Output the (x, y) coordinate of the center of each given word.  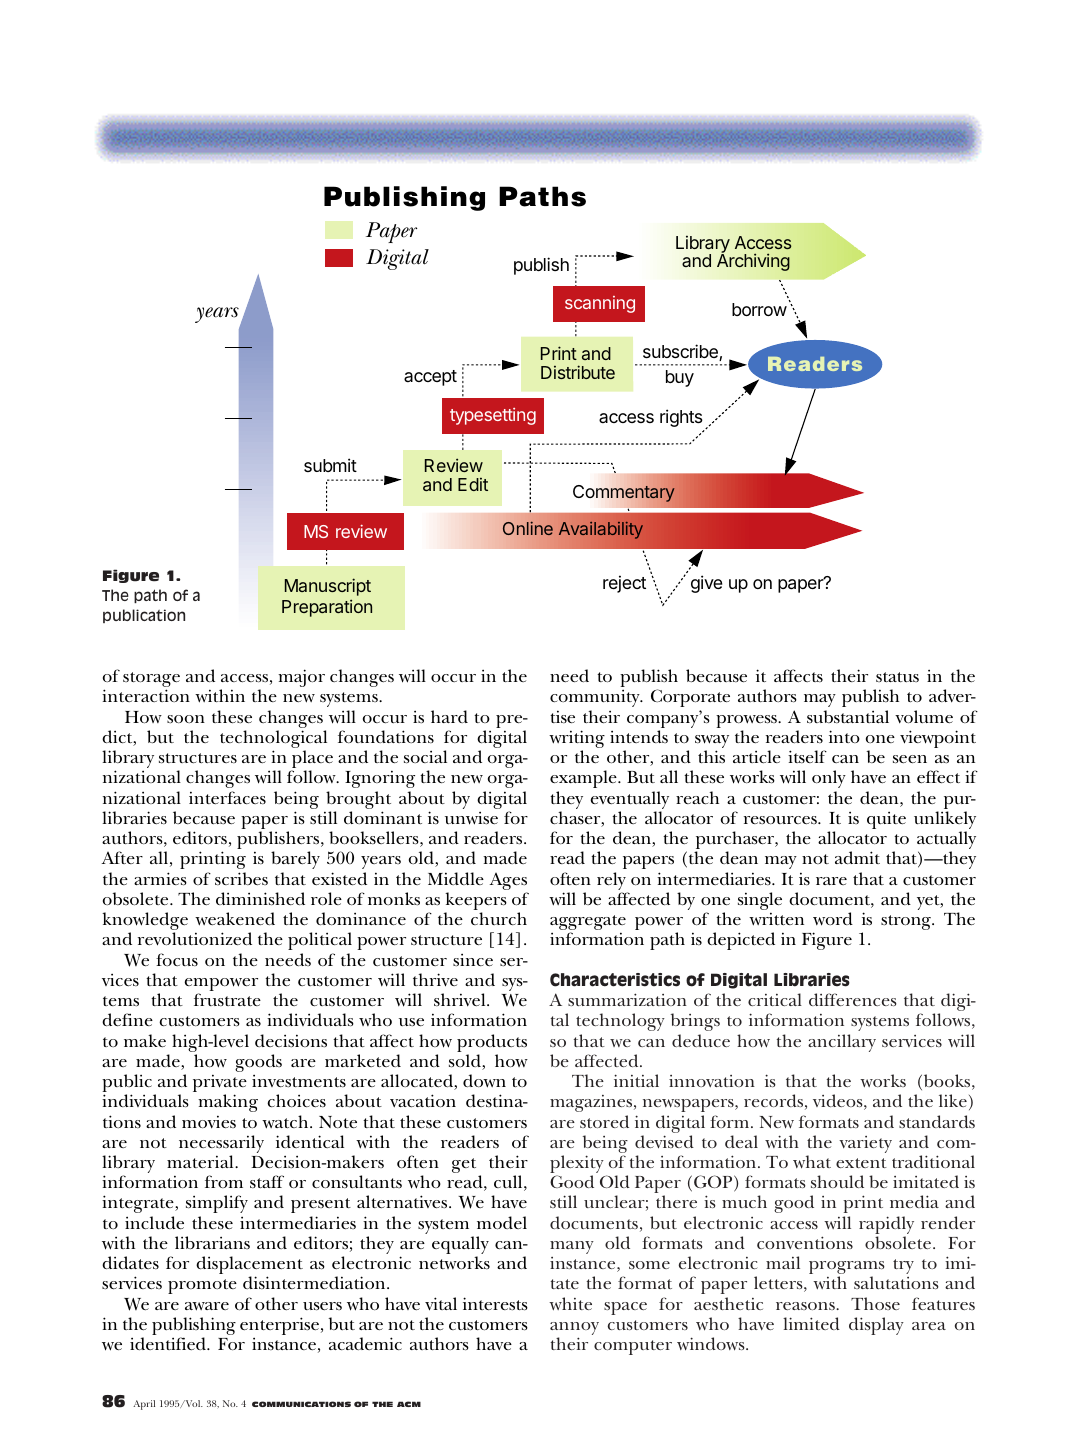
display (876, 1326)
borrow (759, 309)
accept (430, 378)
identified (169, 1343)
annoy (574, 1330)
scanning (600, 304)
